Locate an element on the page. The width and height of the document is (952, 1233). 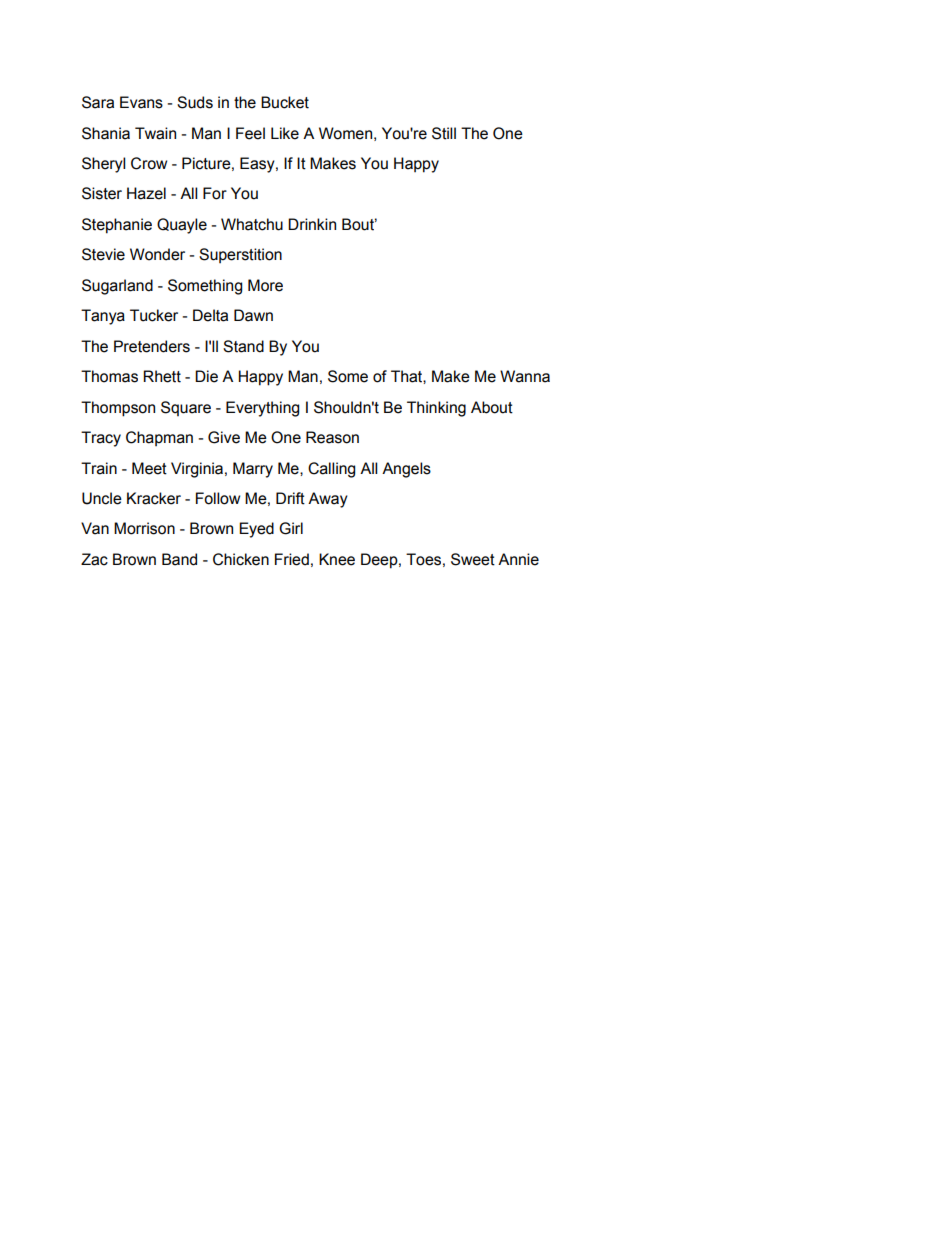
Still is located at coordinates (444, 133).
